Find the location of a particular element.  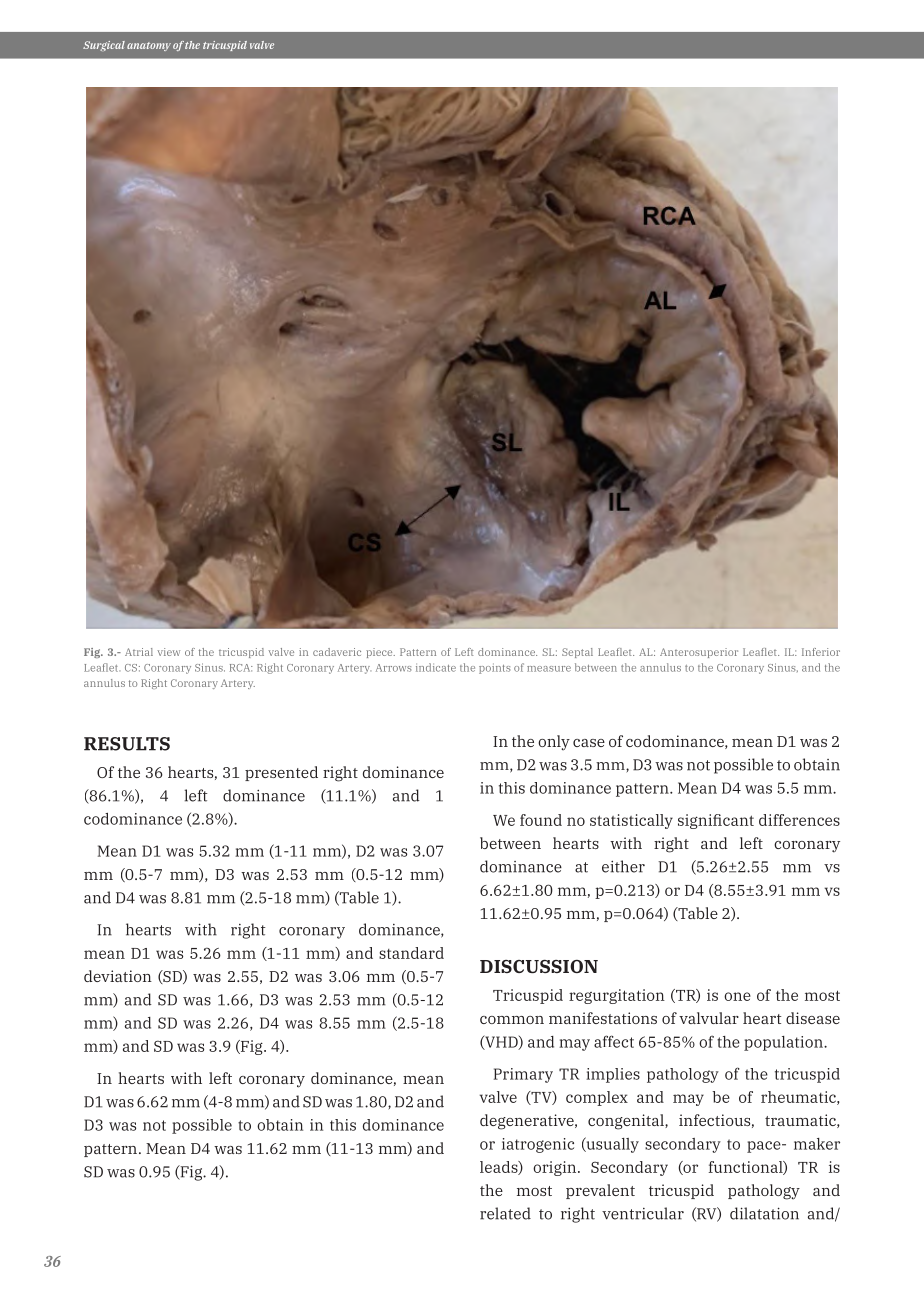

Septal is located at coordinates (577, 653).
